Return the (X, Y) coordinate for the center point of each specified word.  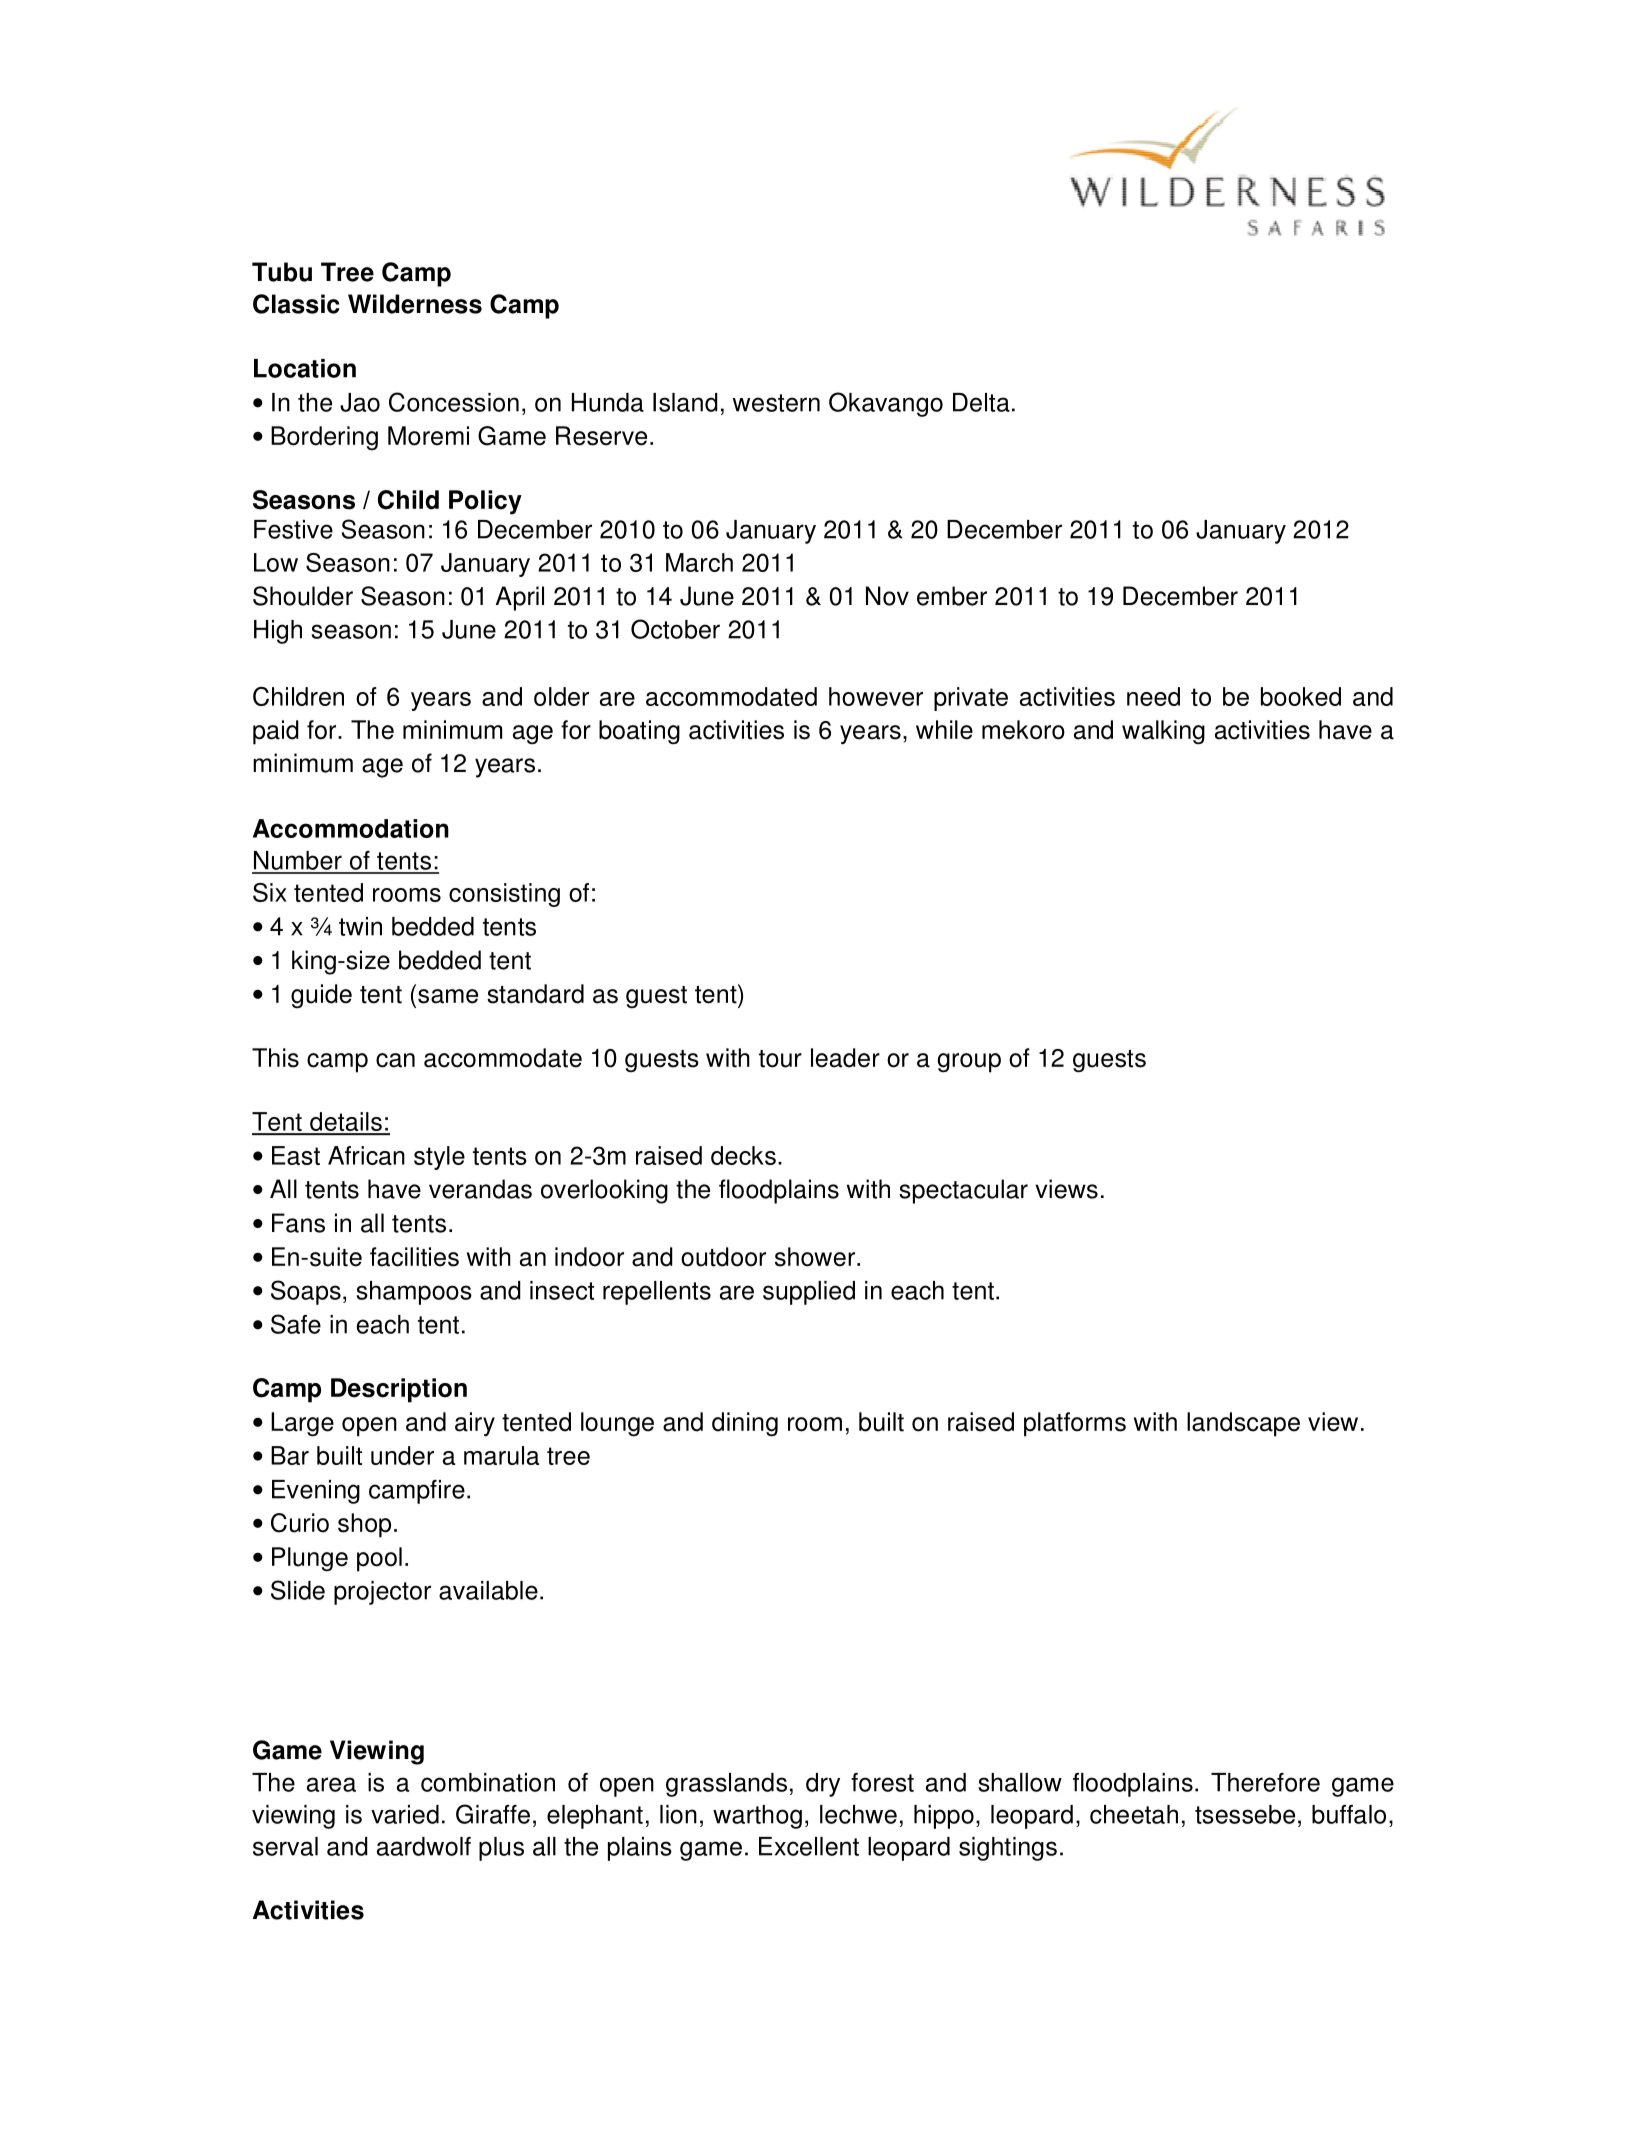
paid (276, 732)
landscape (1243, 1424)
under (402, 1455)
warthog (757, 1817)
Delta (981, 402)
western (776, 403)
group (969, 1063)
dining (745, 1424)
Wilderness (415, 304)
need (1153, 696)
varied (405, 1814)
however (876, 696)
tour (780, 1059)
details (346, 1123)
